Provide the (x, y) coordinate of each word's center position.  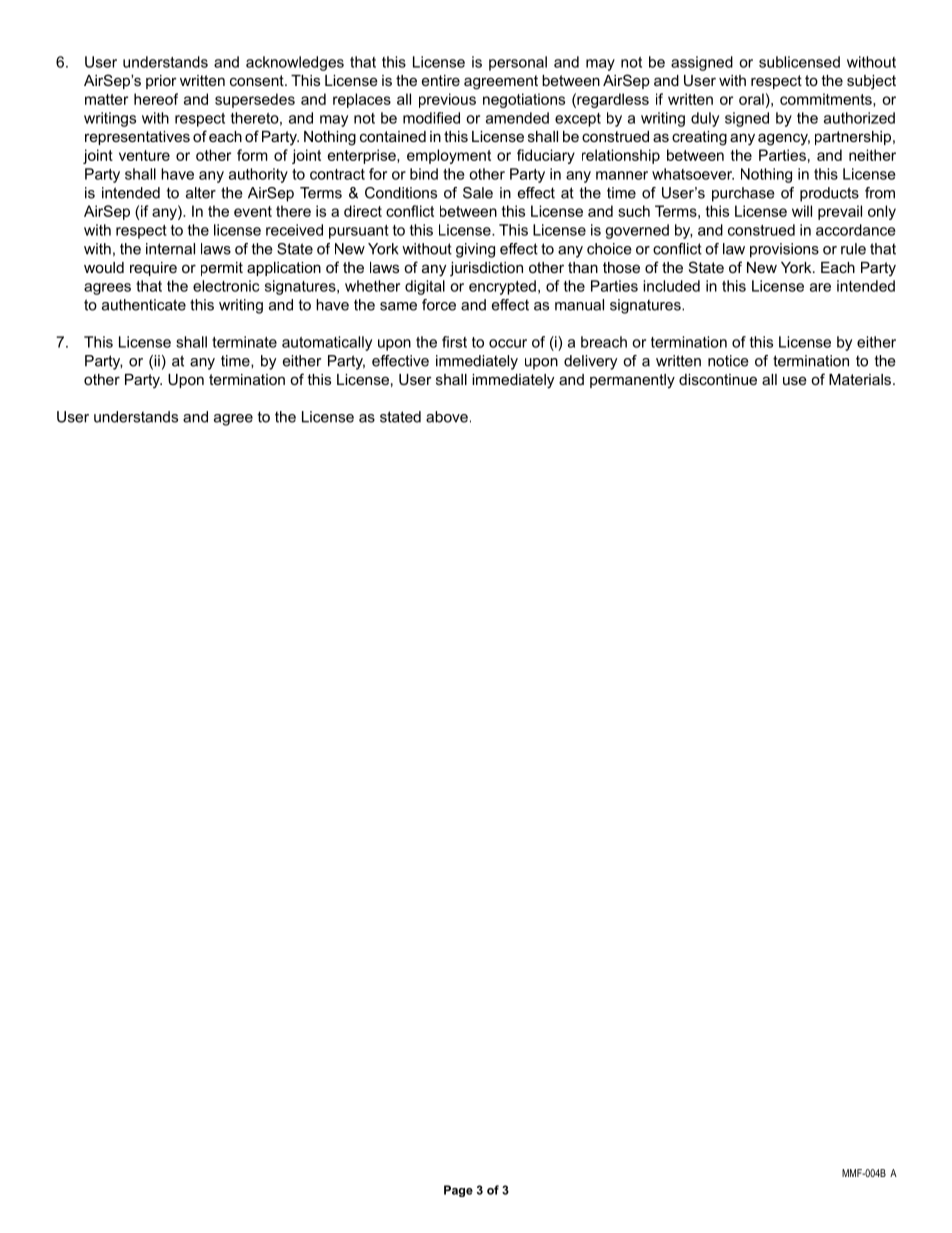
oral (751, 99)
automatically (327, 343)
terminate (244, 342)
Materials (861, 379)
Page (458, 1191)
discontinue (718, 379)
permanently (632, 381)
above (447, 417)
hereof (156, 99)
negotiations (524, 100)
